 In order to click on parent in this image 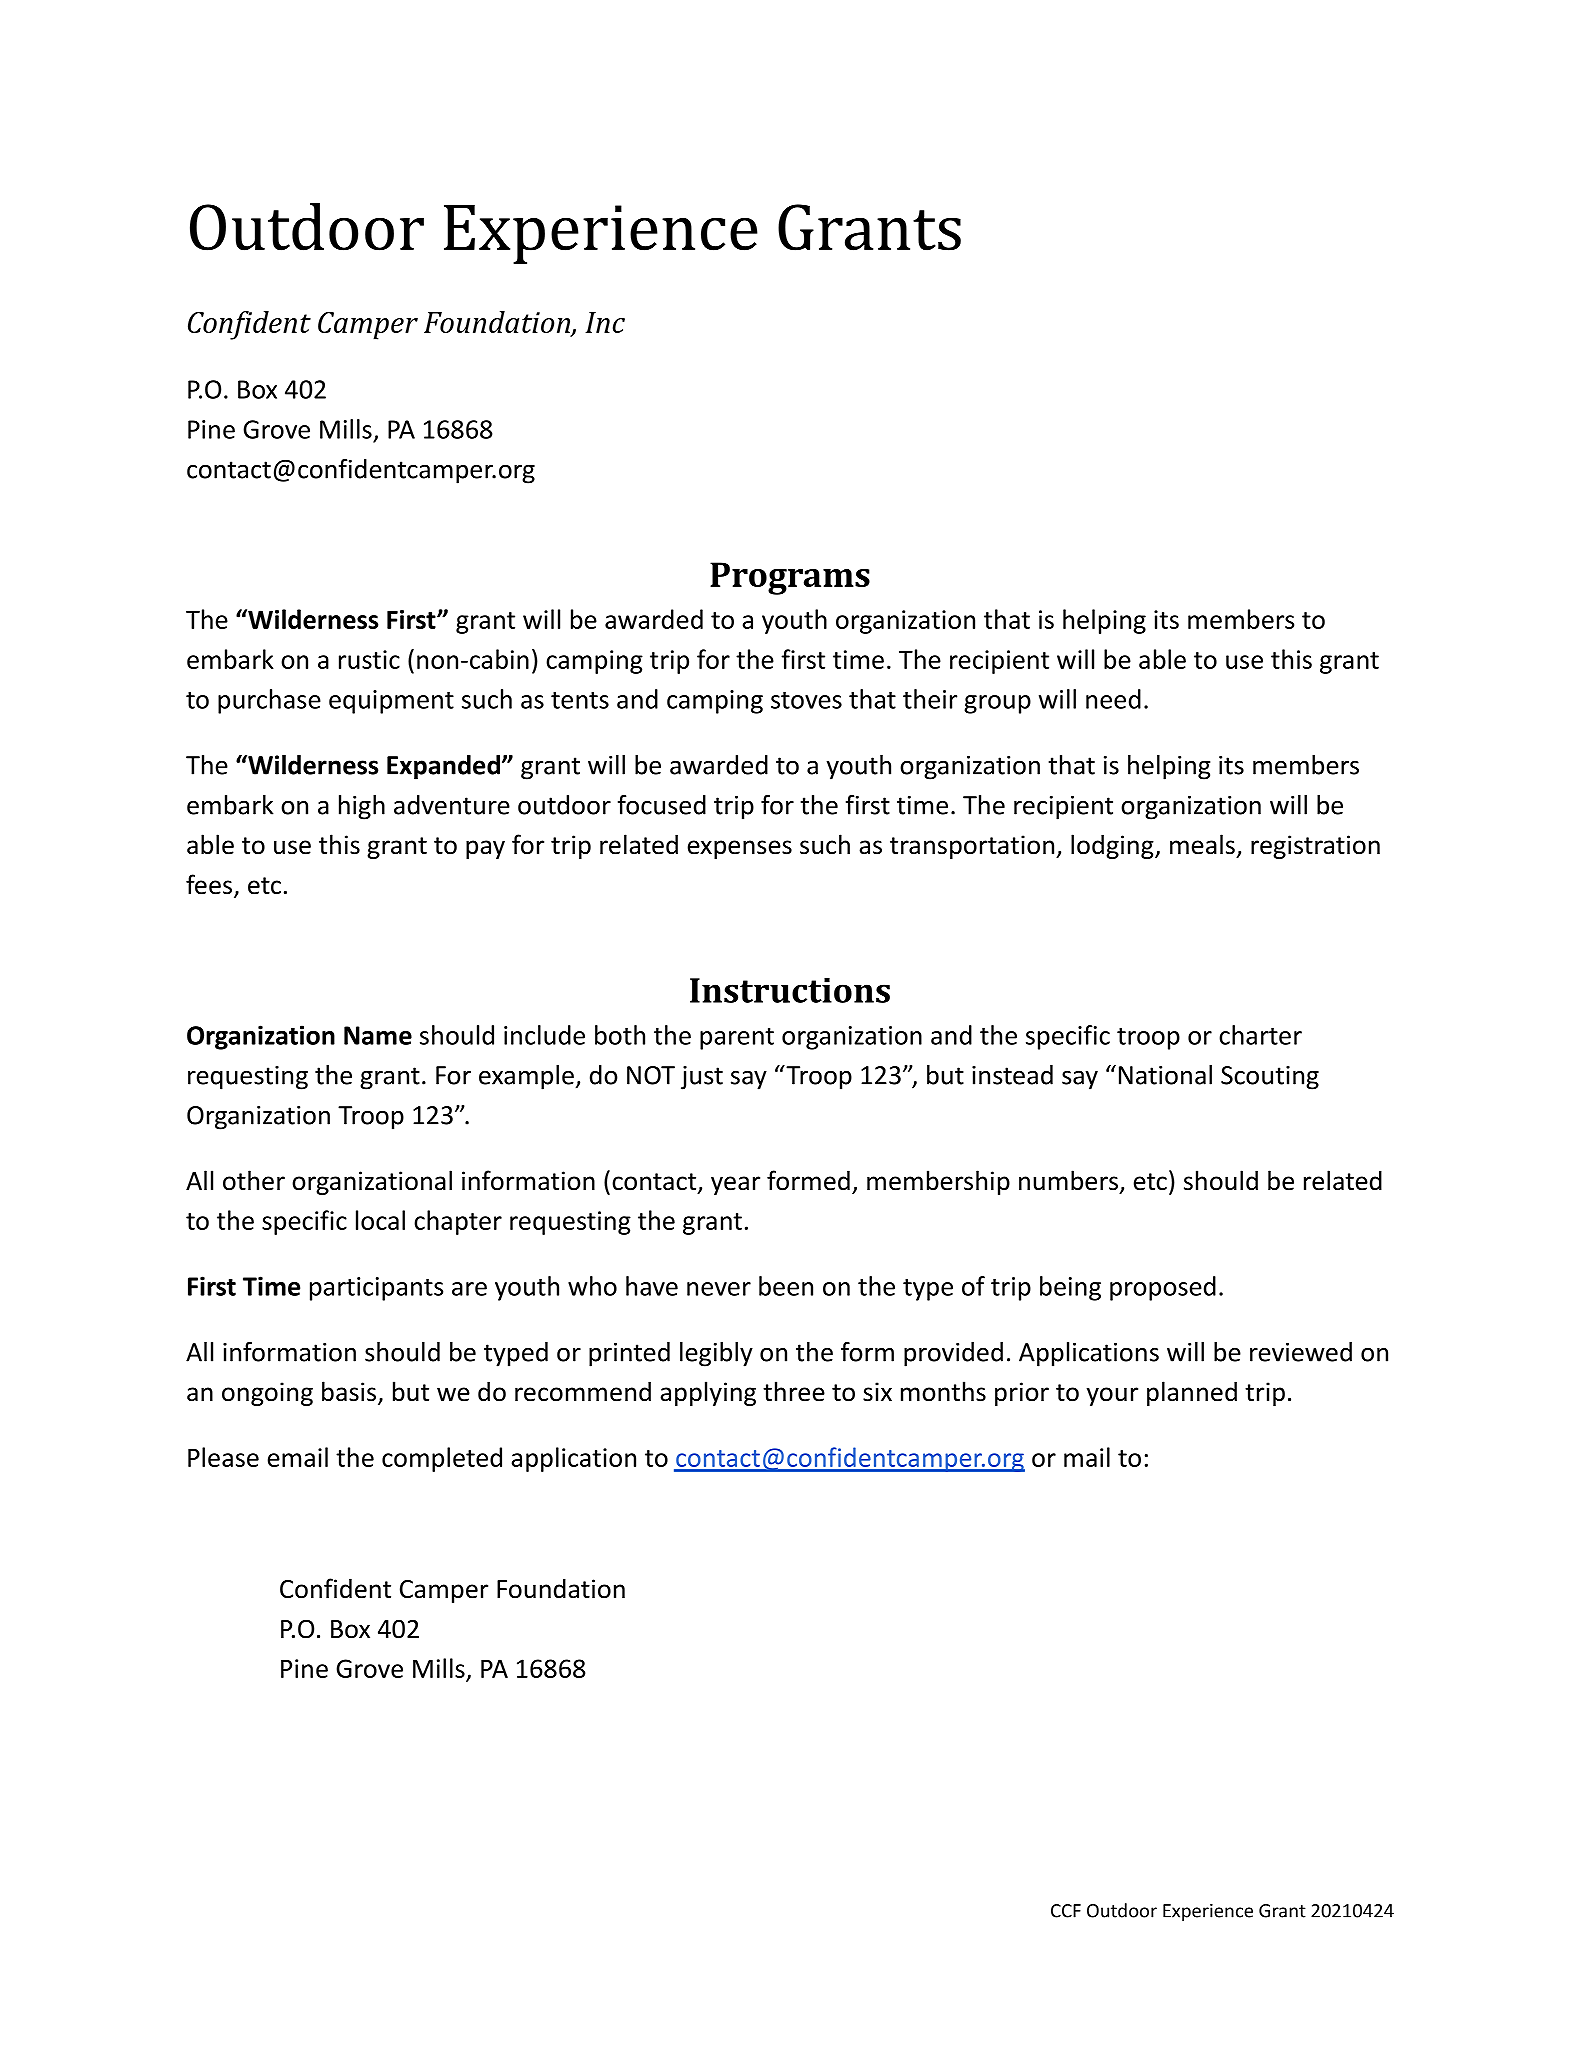, I will do `click(737, 1039)`.
